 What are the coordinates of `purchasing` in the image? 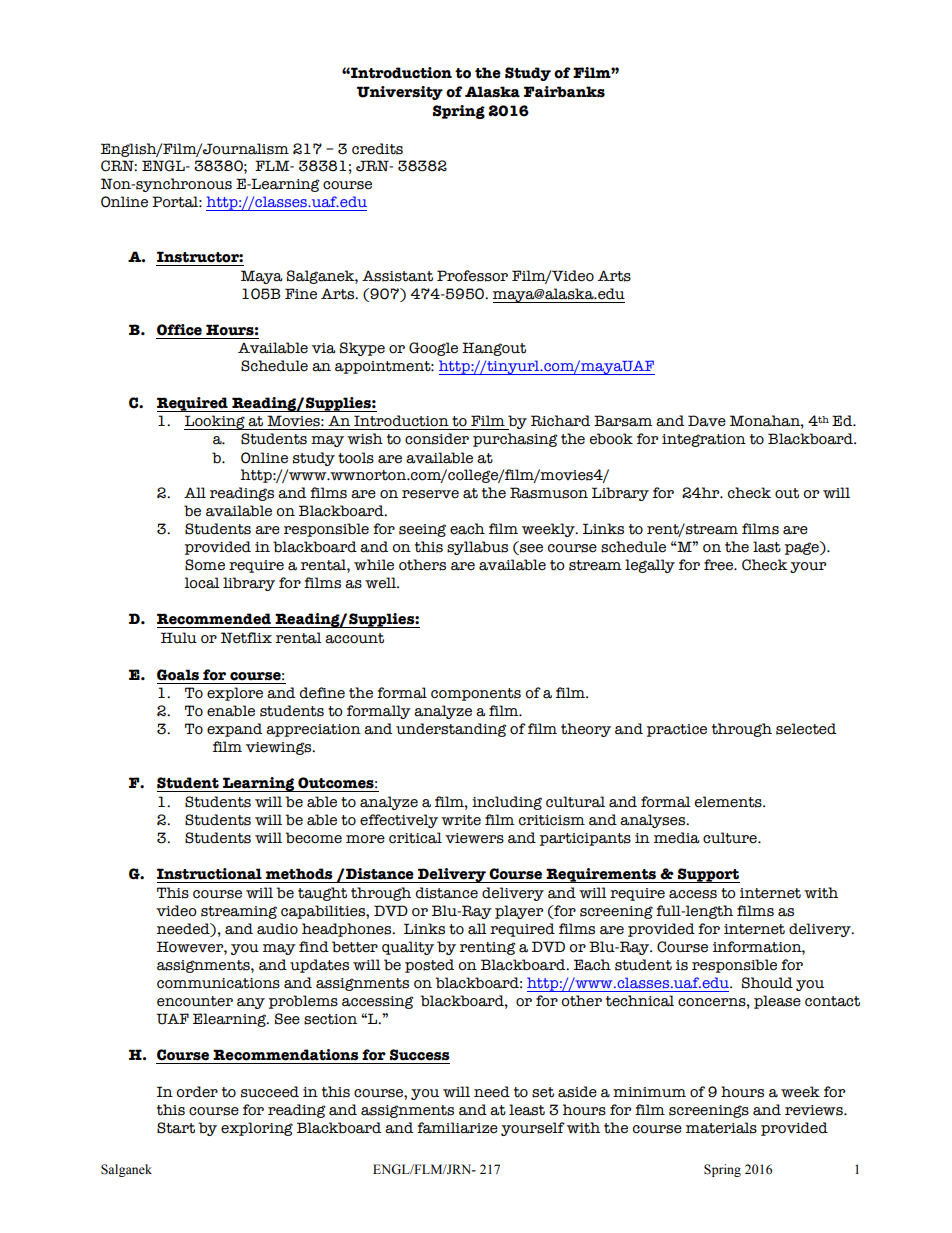 It's located at (515, 440).
